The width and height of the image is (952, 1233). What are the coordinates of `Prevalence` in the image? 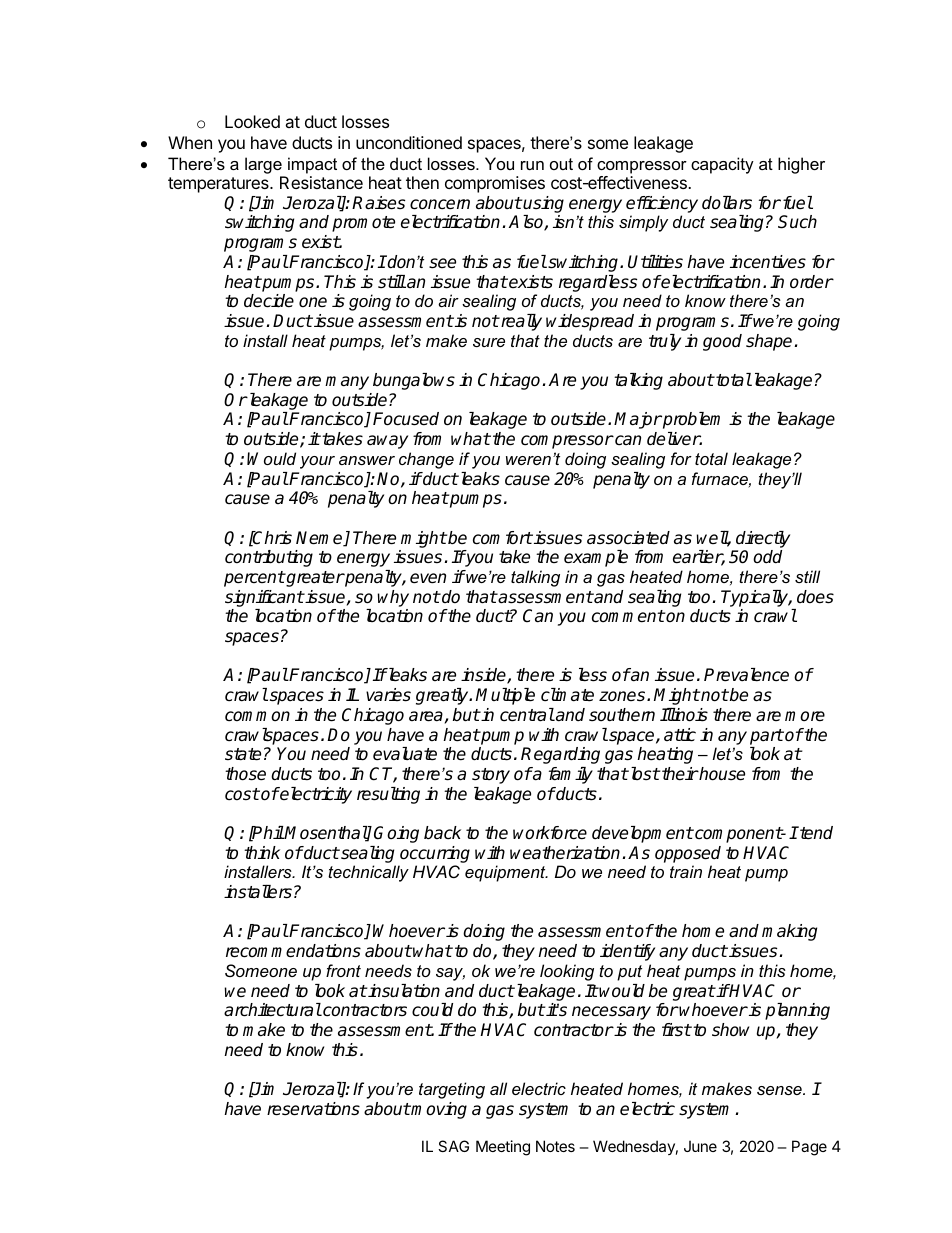 It's located at (746, 675).
